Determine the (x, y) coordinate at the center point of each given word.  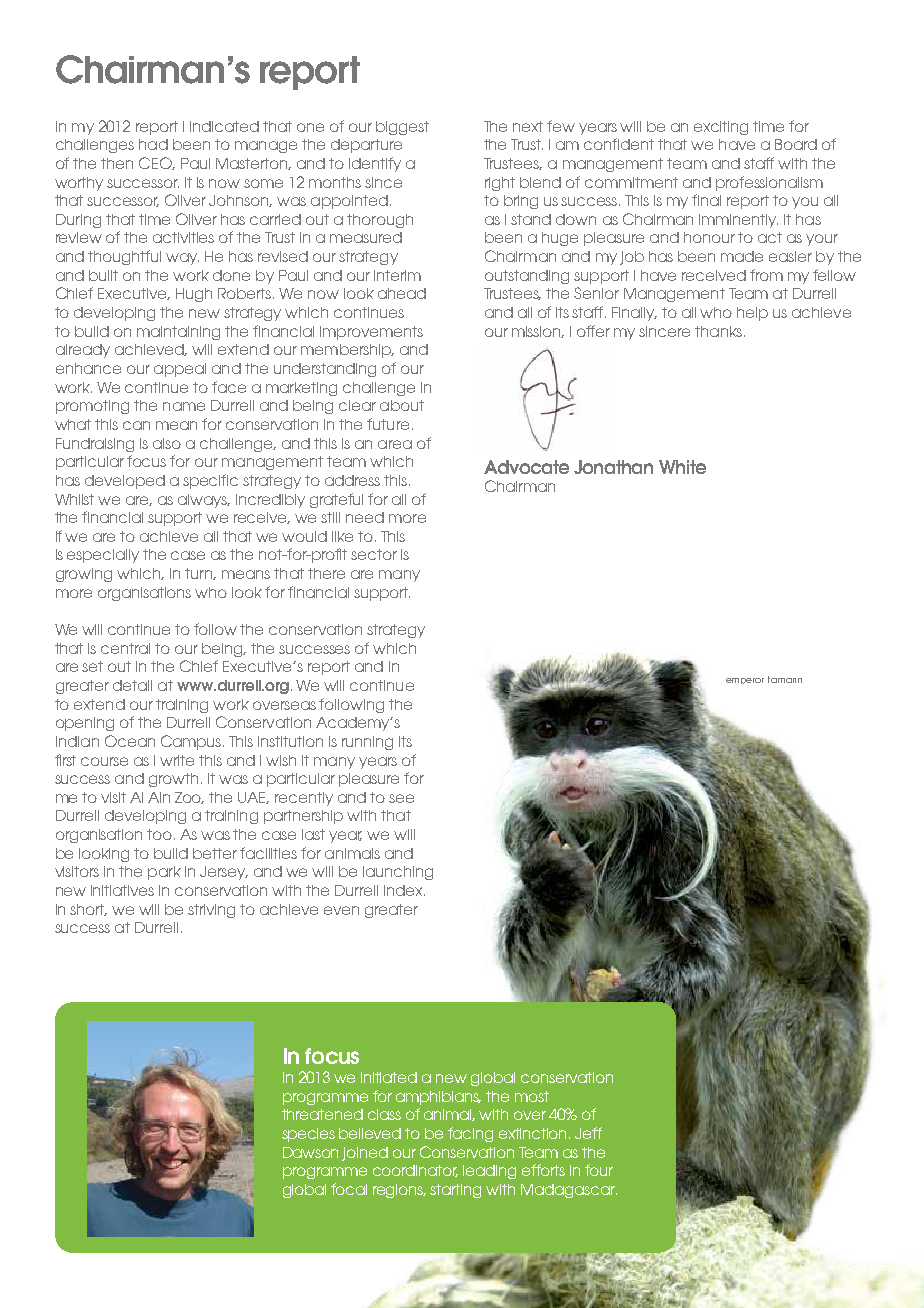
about (402, 405)
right (500, 184)
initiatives (122, 890)
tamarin (785, 679)
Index (404, 890)
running (367, 743)
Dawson (310, 1152)
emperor (745, 681)
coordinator (415, 1171)
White (682, 467)
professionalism (769, 183)
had (153, 144)
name (184, 406)
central (125, 648)
